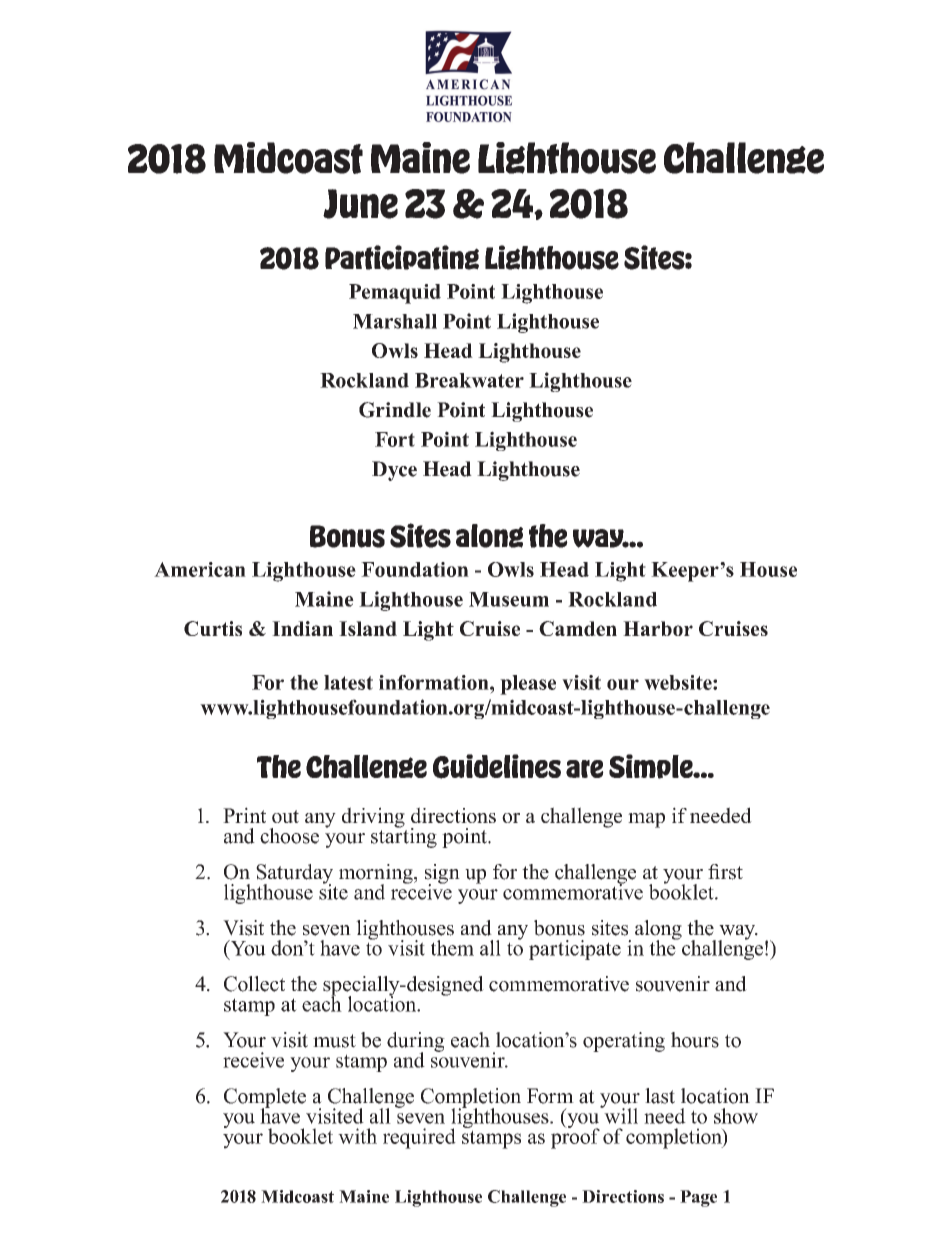 The image size is (952, 1233). I want to click on required, so click(419, 1138).
